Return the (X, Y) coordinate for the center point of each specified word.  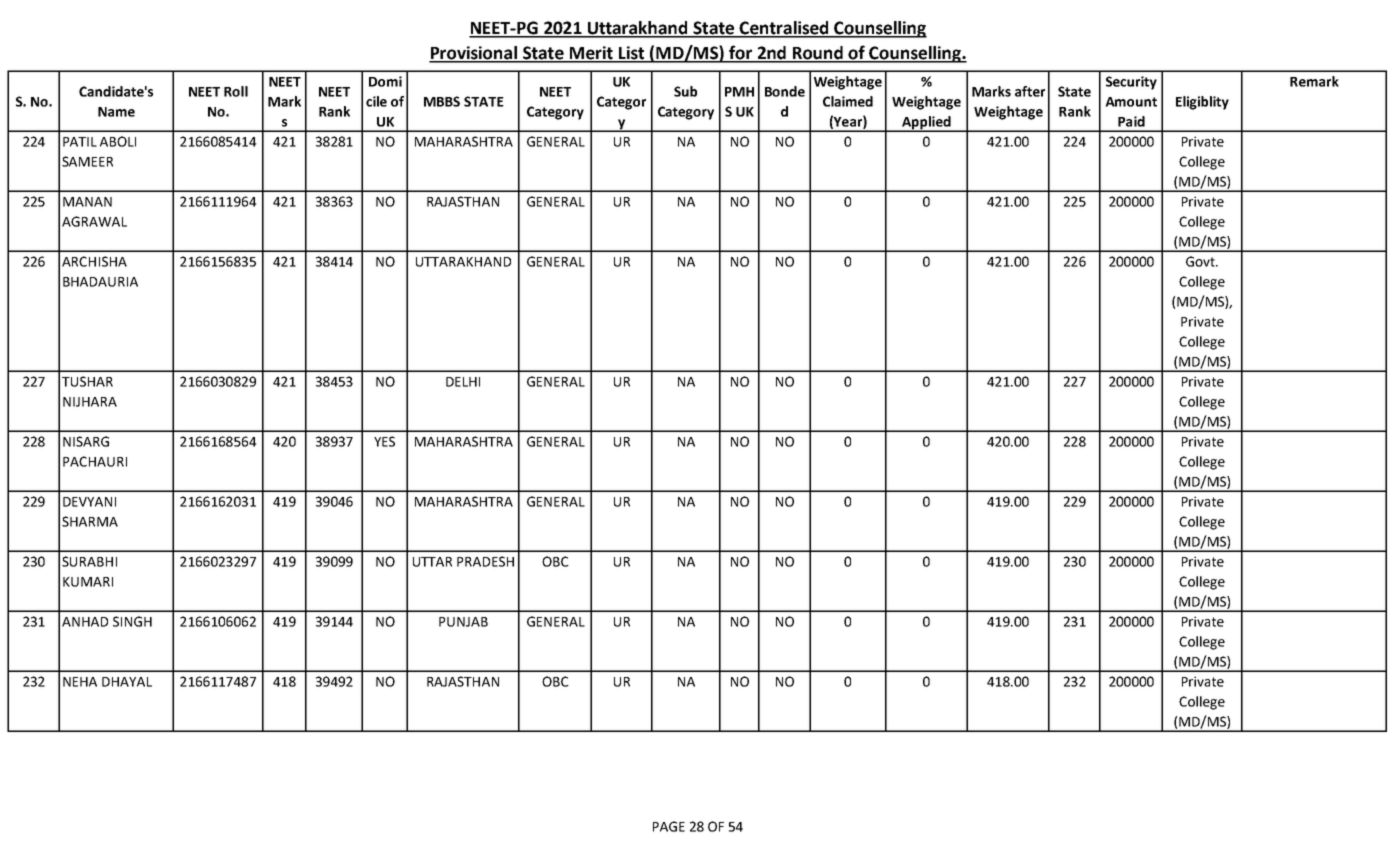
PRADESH (485, 561)
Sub (685, 91)
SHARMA (90, 521)
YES (384, 441)
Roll (236, 91)
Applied (926, 124)
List (632, 54)
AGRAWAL (94, 221)
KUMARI (88, 582)
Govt (1201, 261)
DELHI (463, 382)
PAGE (669, 826)
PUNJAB (463, 622)
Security (1131, 83)
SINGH (132, 621)
